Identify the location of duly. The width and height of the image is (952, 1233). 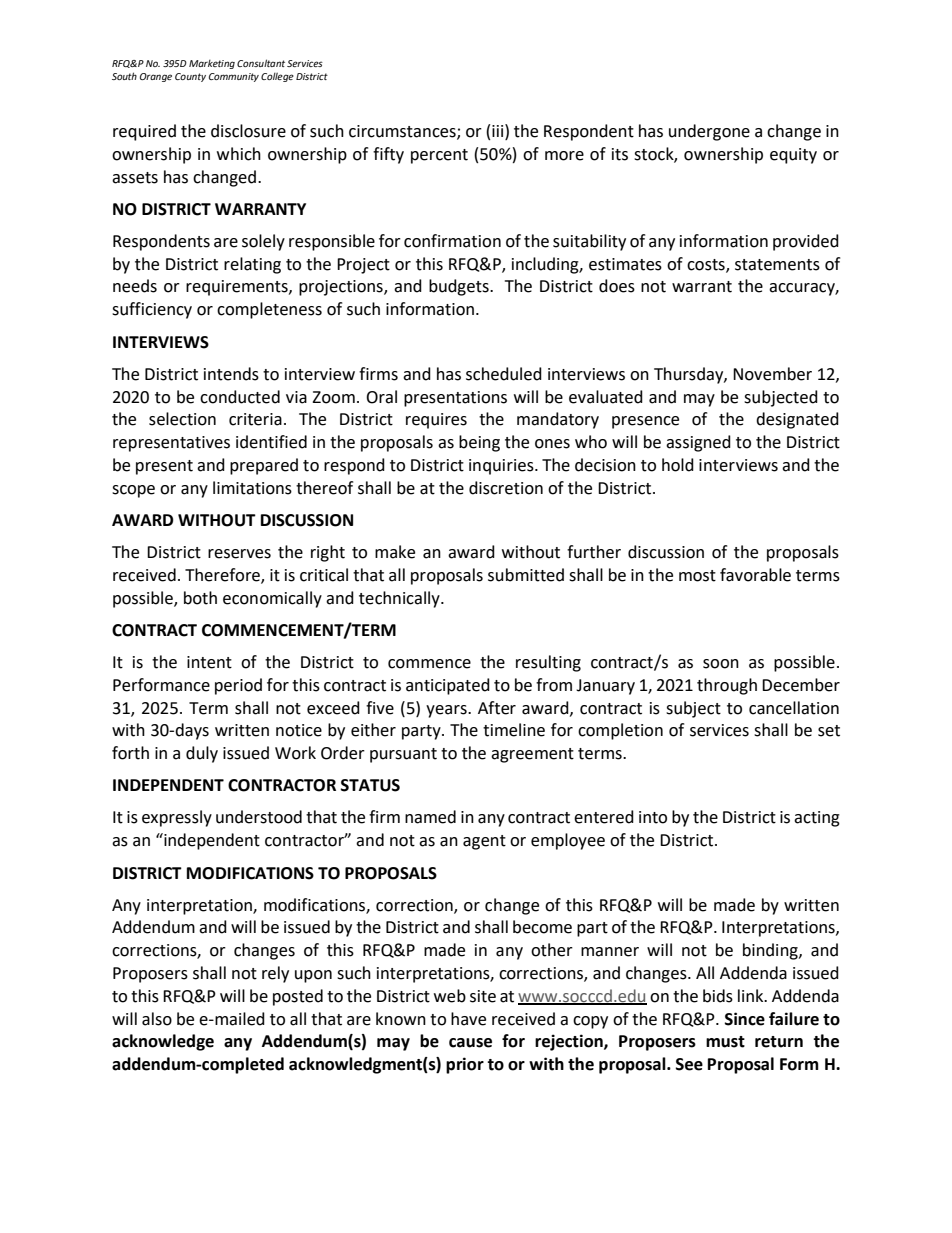
(202, 754).
